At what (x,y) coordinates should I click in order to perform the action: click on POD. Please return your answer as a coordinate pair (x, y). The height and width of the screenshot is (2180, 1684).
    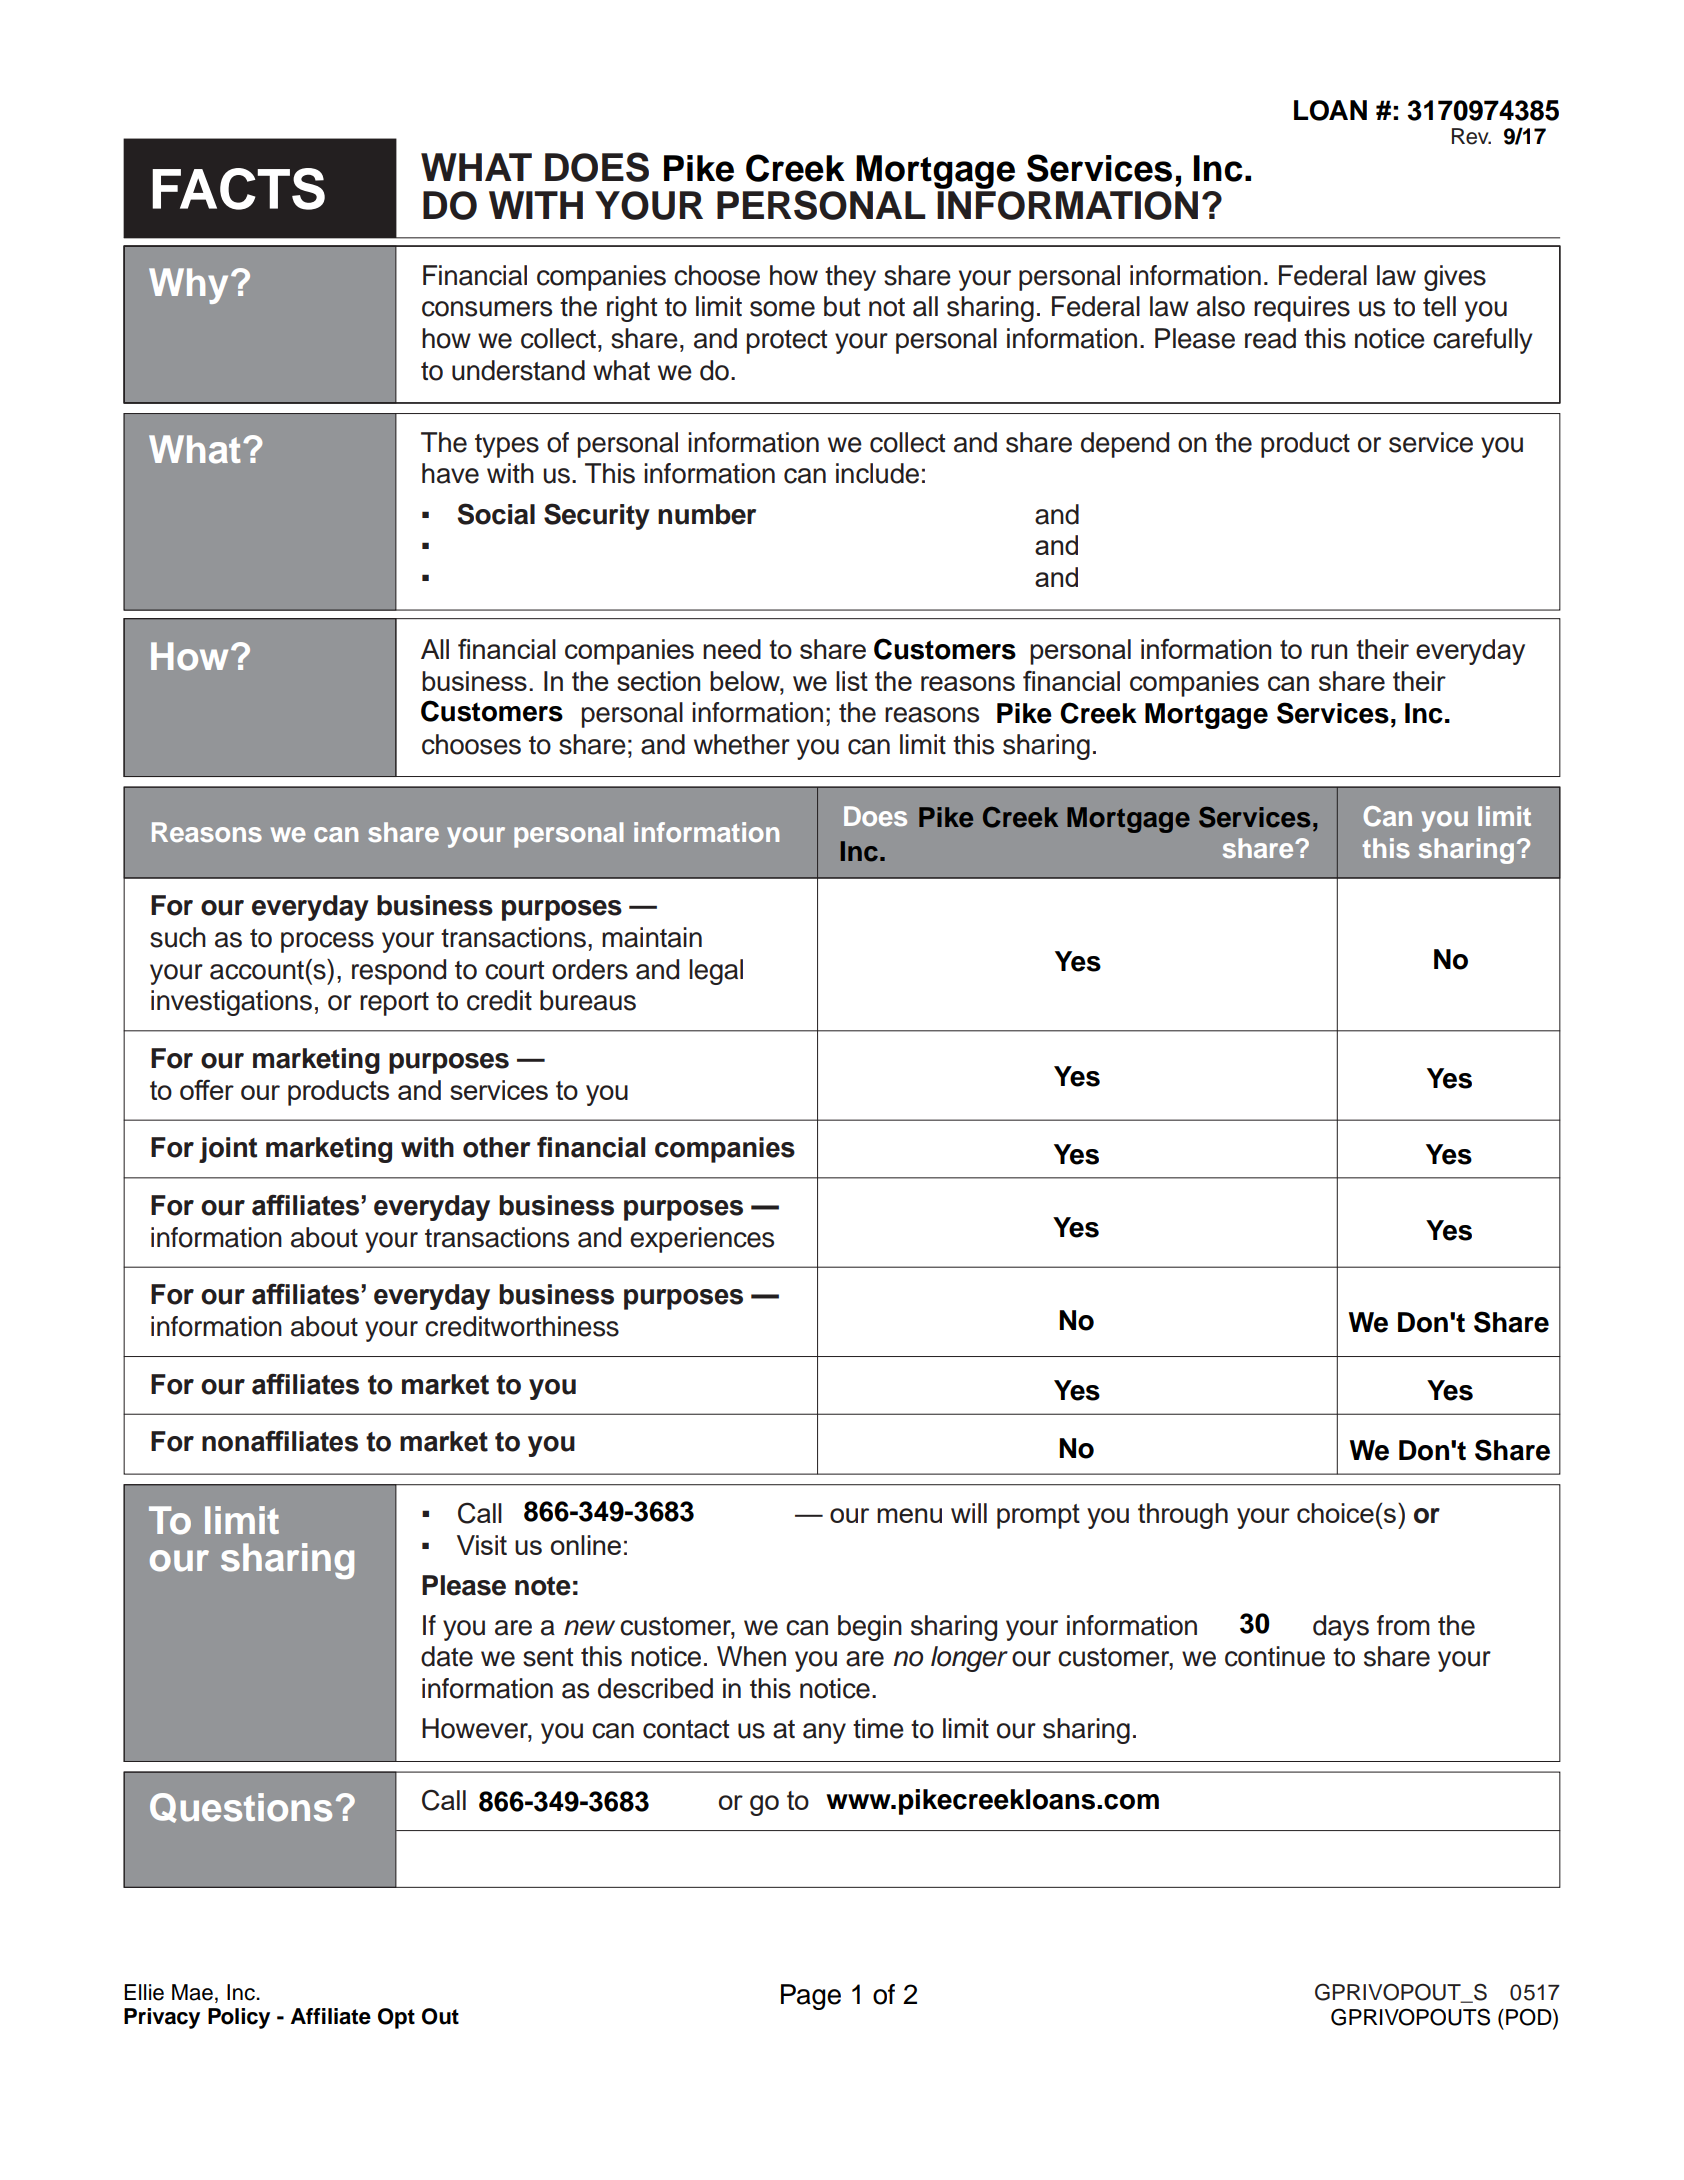
    Looking at the image, I should click on (1530, 2018).
